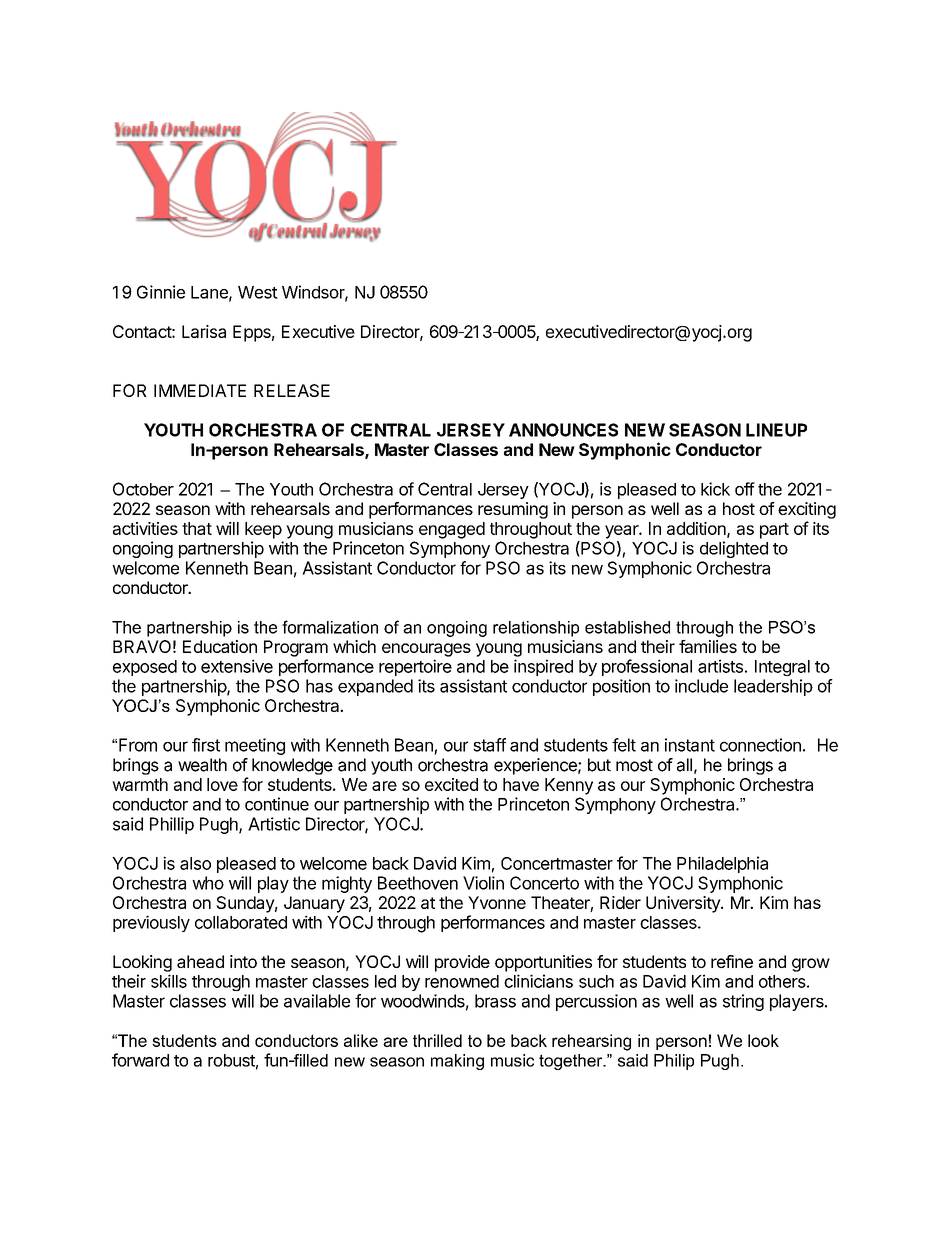 The height and width of the screenshot is (1233, 952). I want to click on delighted, so click(734, 549).
